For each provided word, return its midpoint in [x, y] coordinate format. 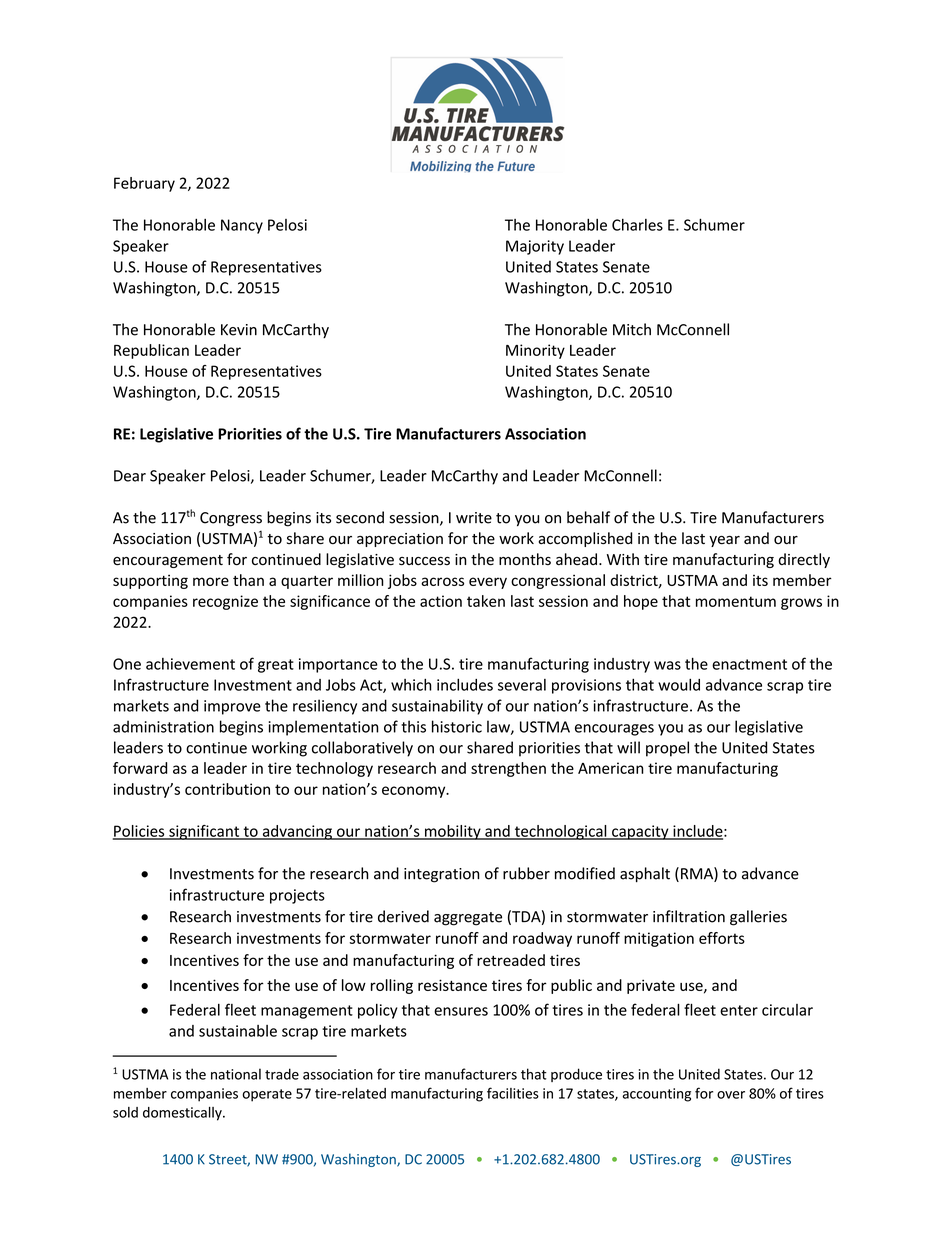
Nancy [242, 226]
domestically [183, 1114]
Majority [535, 247]
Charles [637, 225]
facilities [513, 1093]
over [731, 1095]
